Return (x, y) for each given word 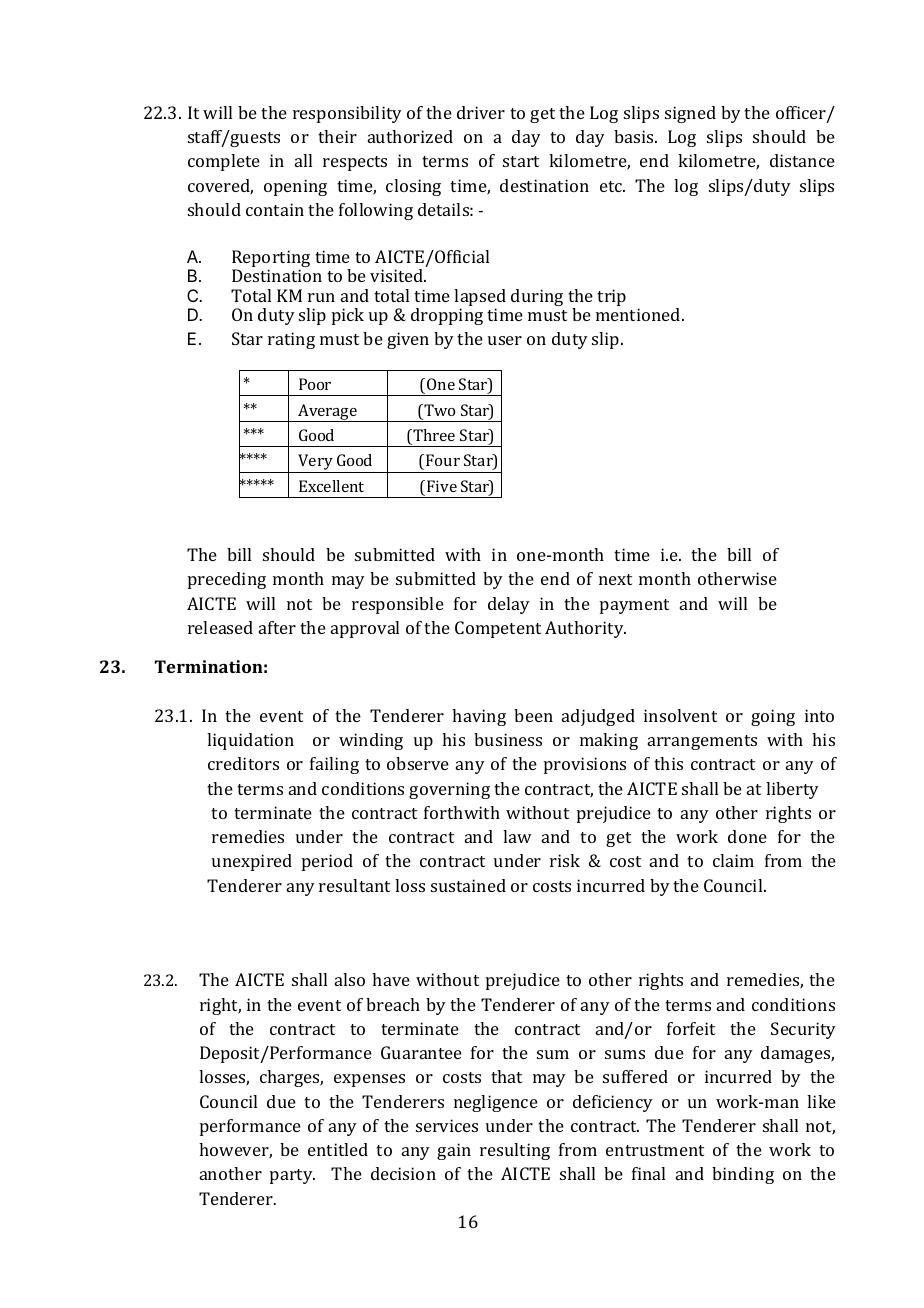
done (747, 836)
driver (481, 112)
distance (802, 160)
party (292, 1176)
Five (442, 486)
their (337, 136)
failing (334, 765)
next (615, 579)
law (517, 836)
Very (315, 463)
